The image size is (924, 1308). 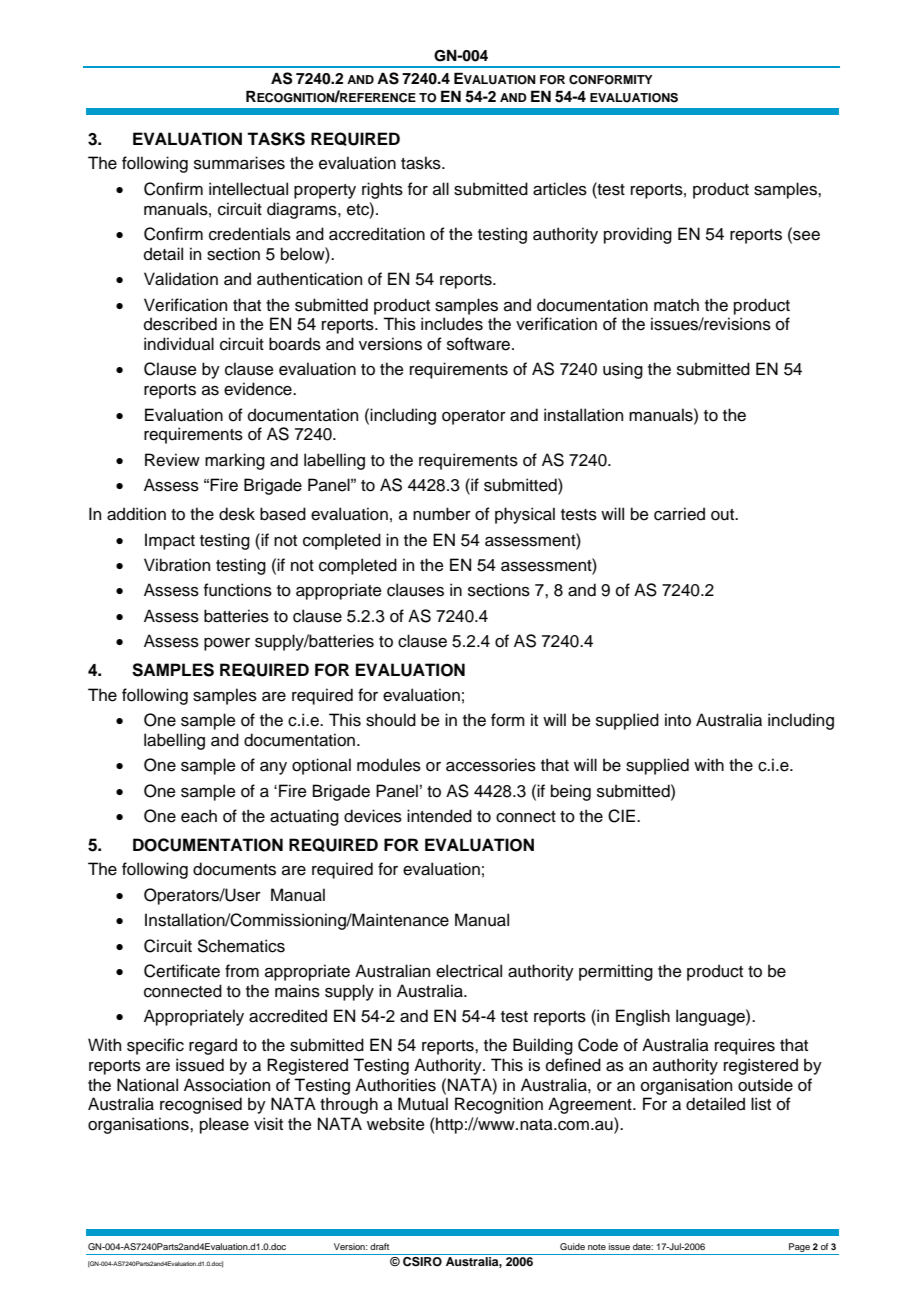 I want to click on see, so click(x=805, y=235).
